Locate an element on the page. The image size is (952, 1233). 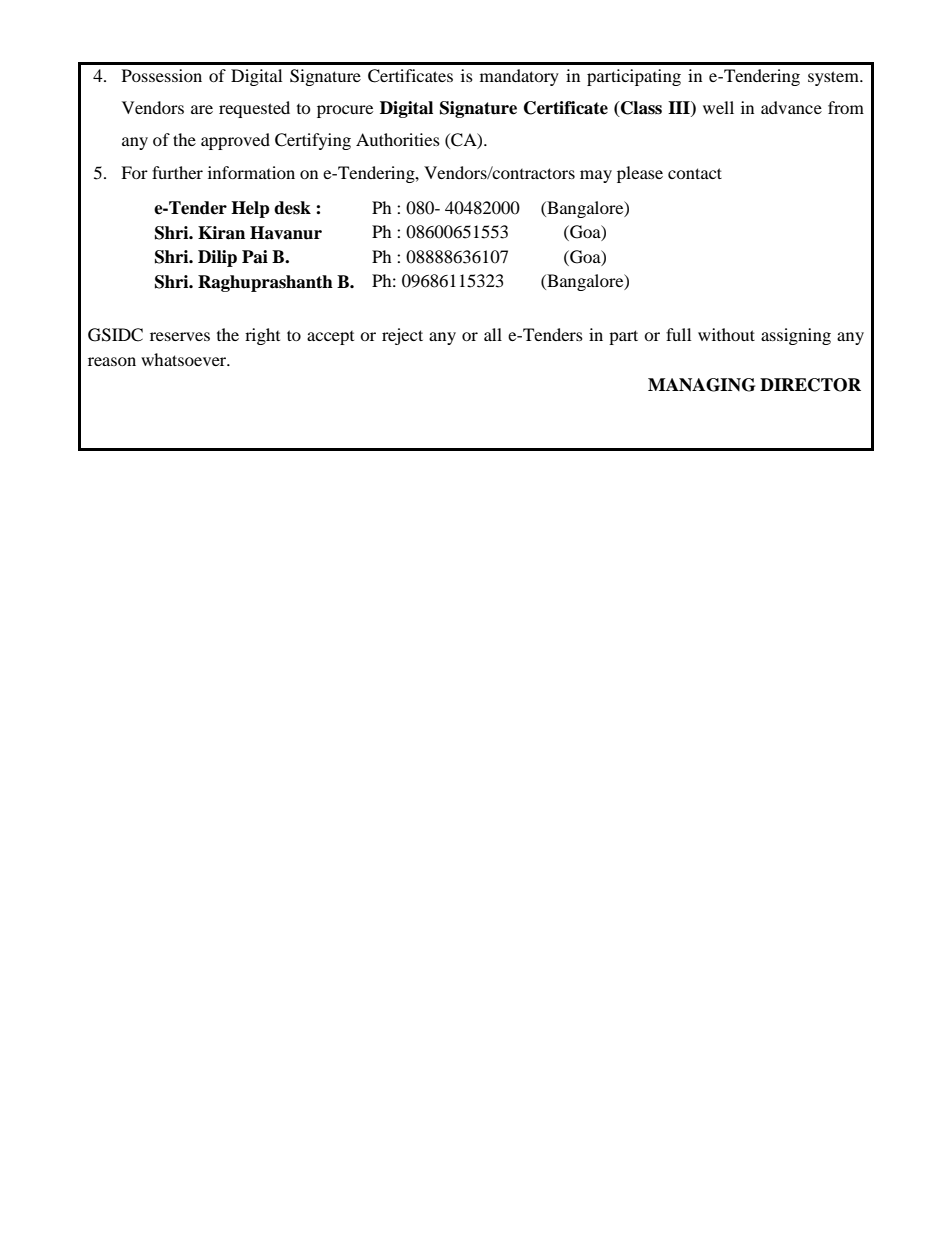
system is located at coordinates (834, 78).
